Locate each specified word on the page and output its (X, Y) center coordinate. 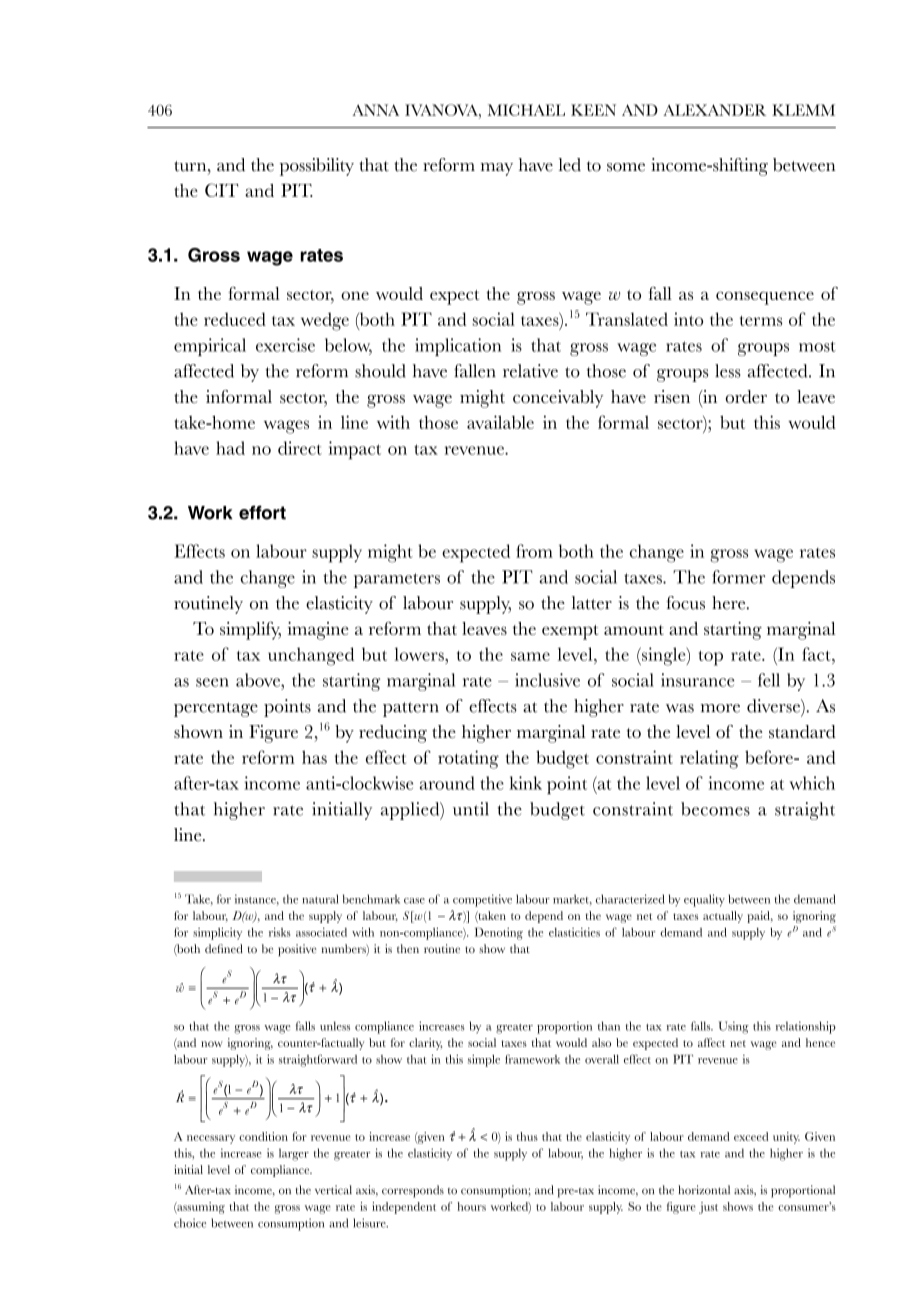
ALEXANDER (714, 110)
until (471, 809)
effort (262, 512)
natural (320, 899)
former (738, 577)
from (534, 551)
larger (294, 1154)
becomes (715, 809)
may (497, 169)
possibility (317, 167)
